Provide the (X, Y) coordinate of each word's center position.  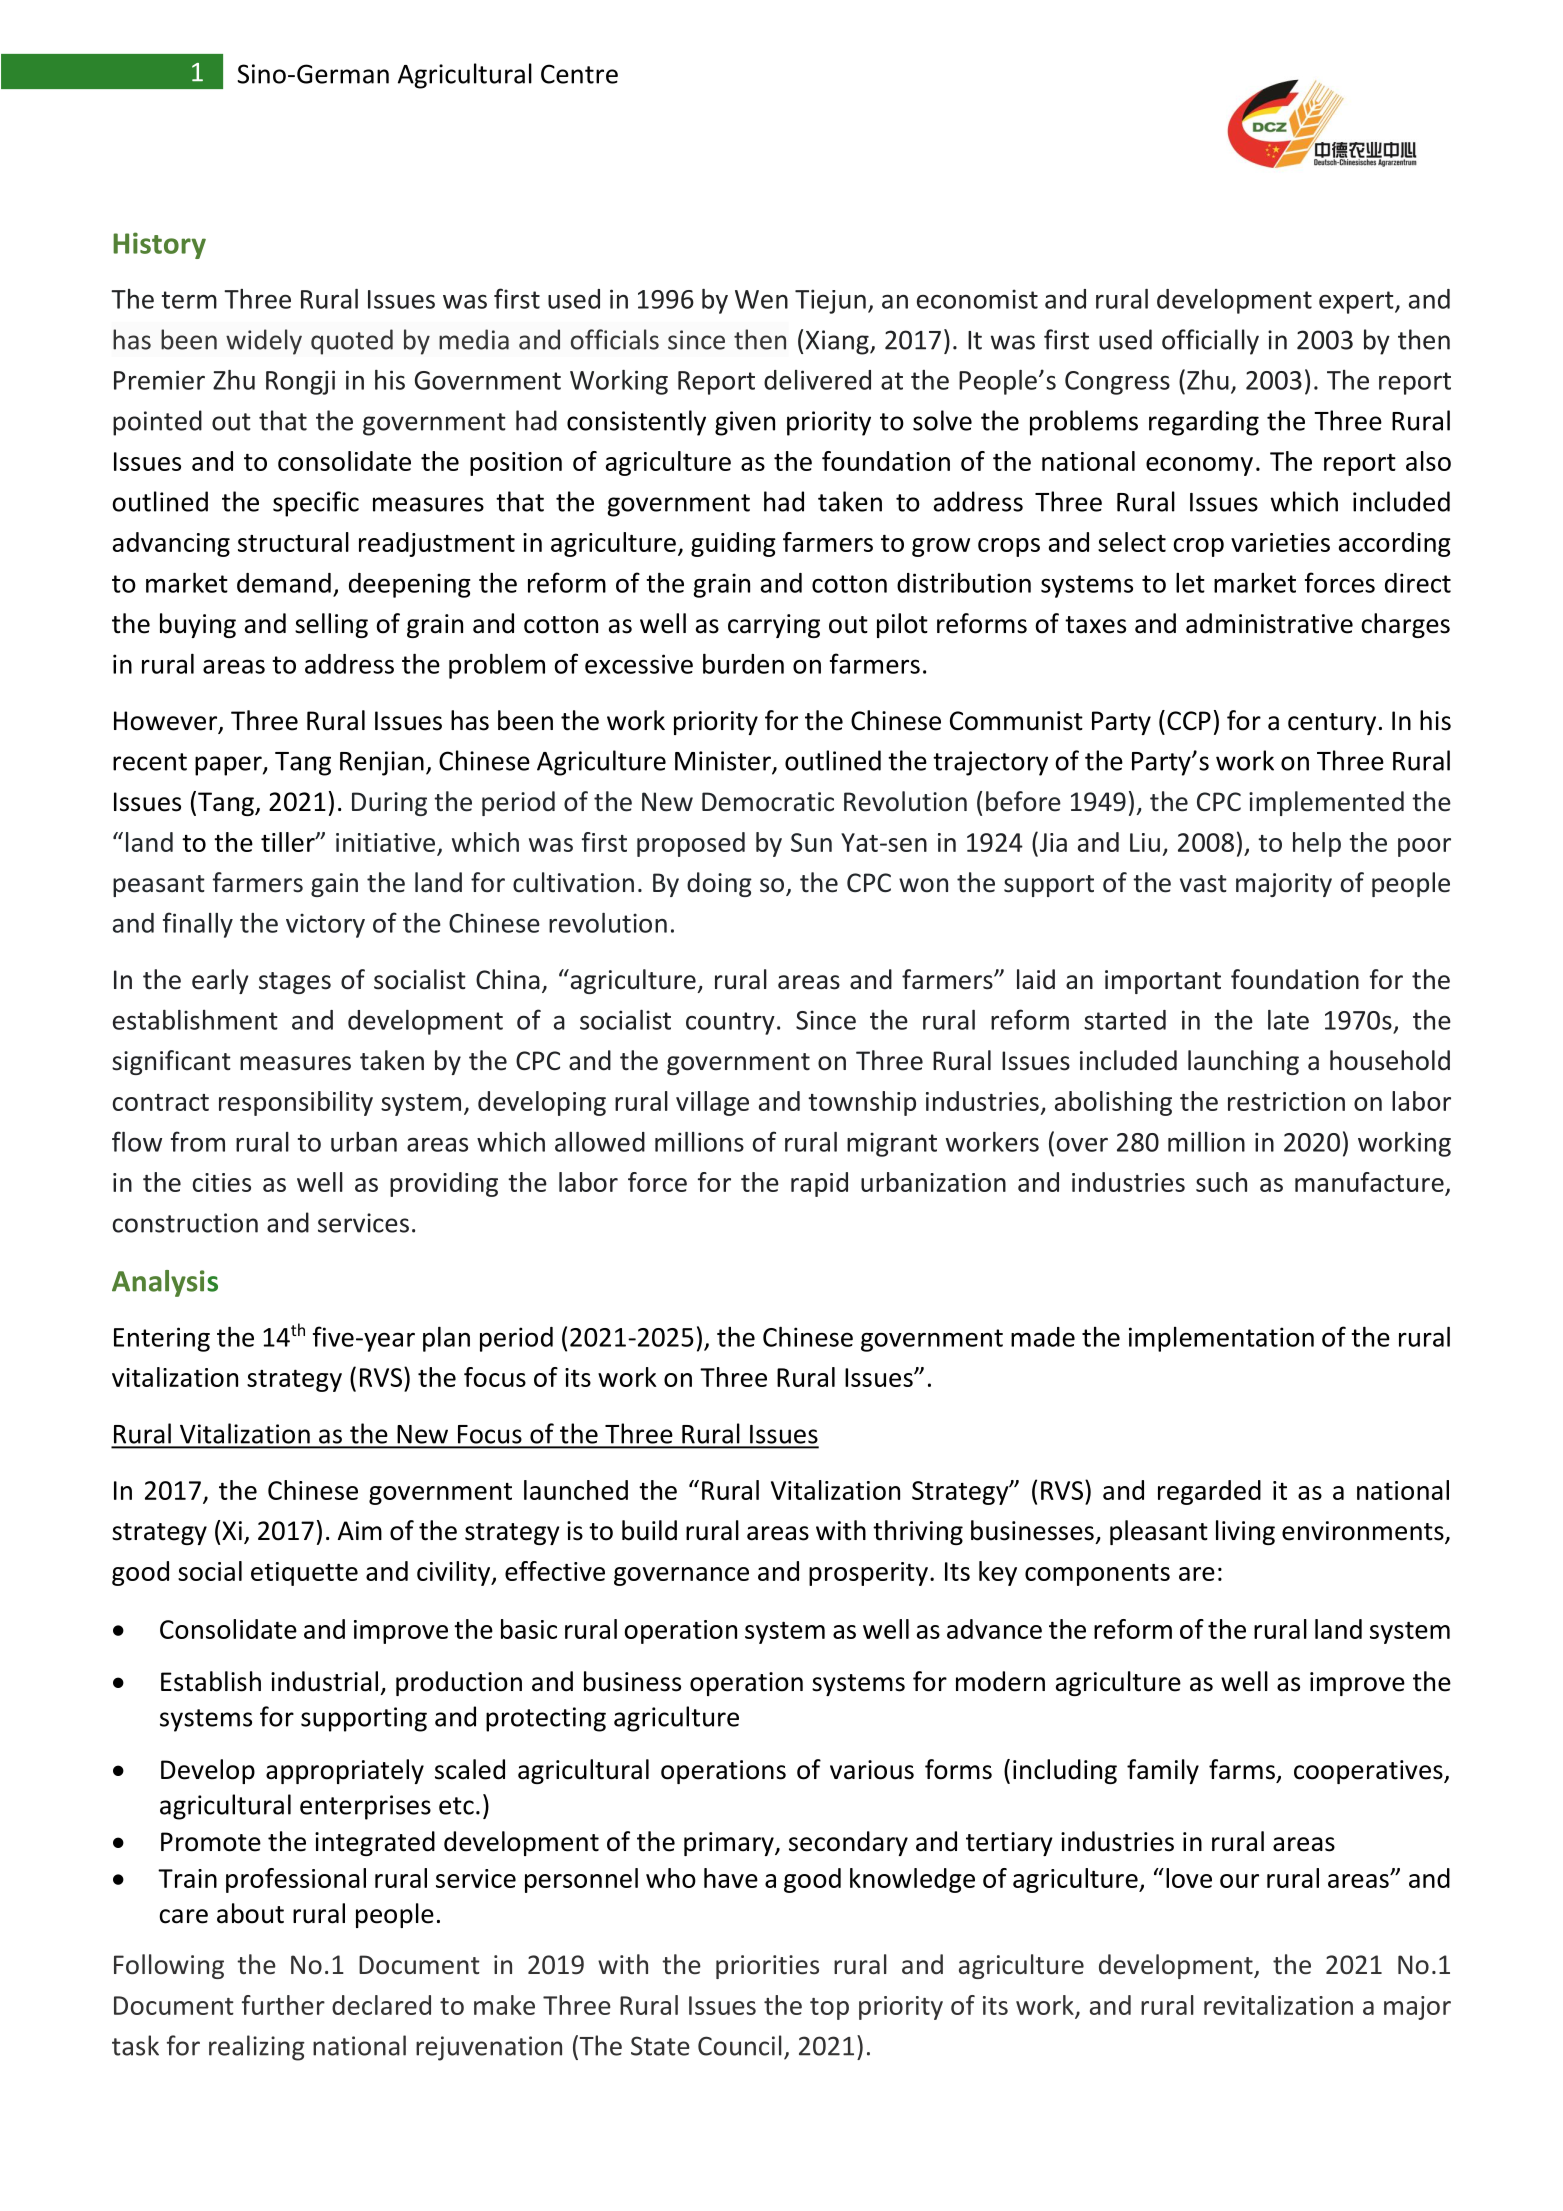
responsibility (296, 1103)
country (730, 1023)
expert (1357, 302)
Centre (579, 74)
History (159, 245)
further (283, 2005)
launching (1243, 1062)
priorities (767, 1967)
